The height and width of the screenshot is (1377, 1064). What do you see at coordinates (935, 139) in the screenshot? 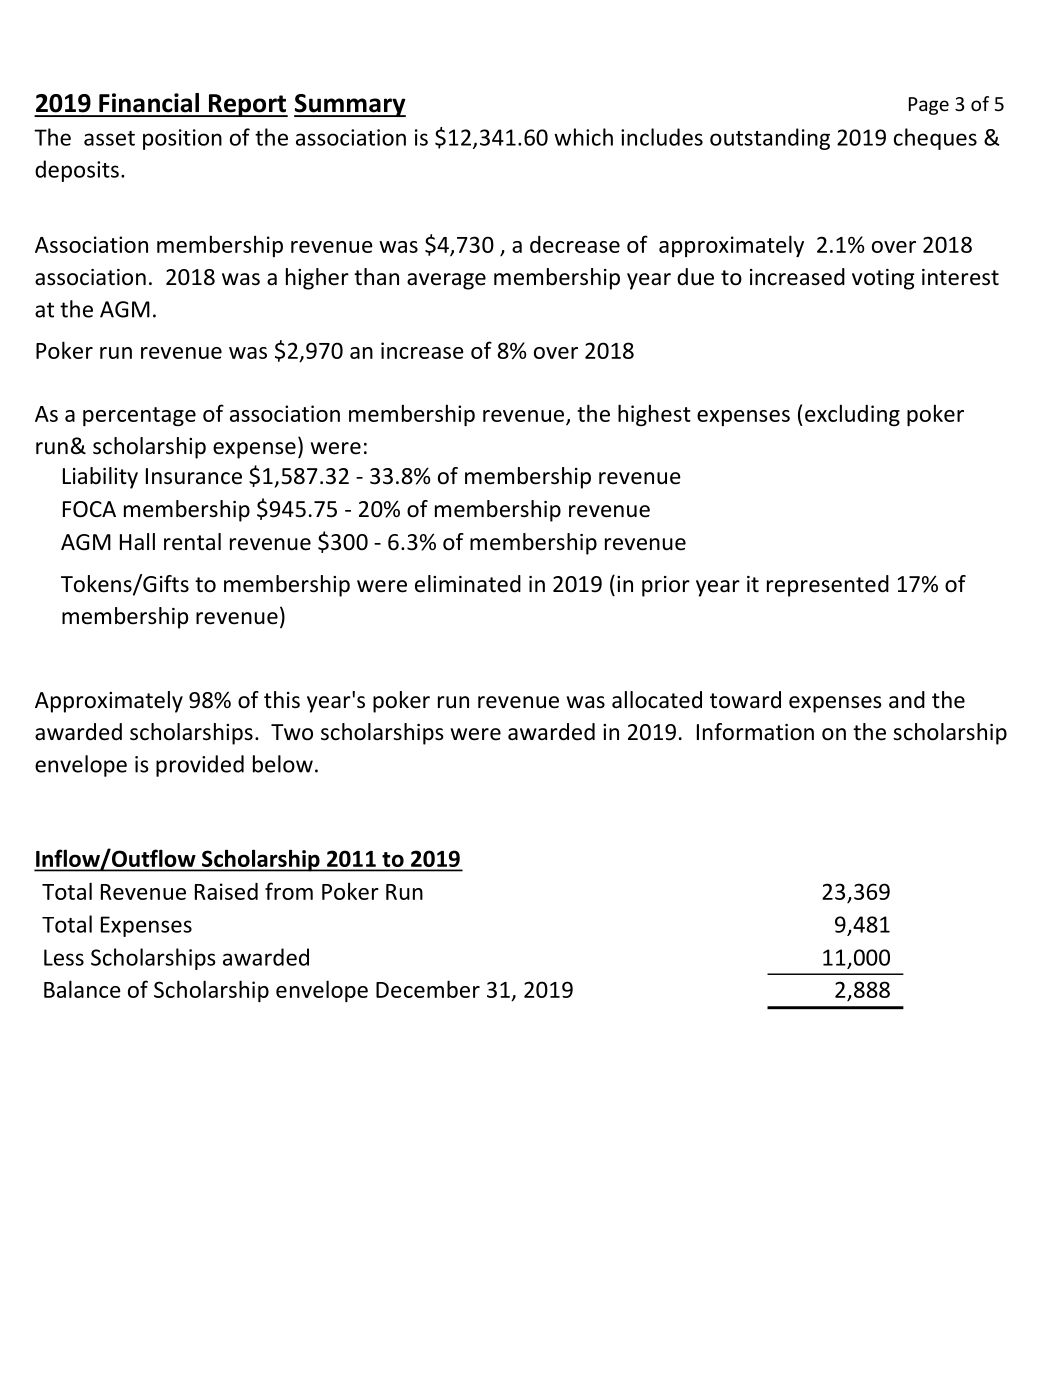
I see `cheques` at bounding box center [935, 139].
